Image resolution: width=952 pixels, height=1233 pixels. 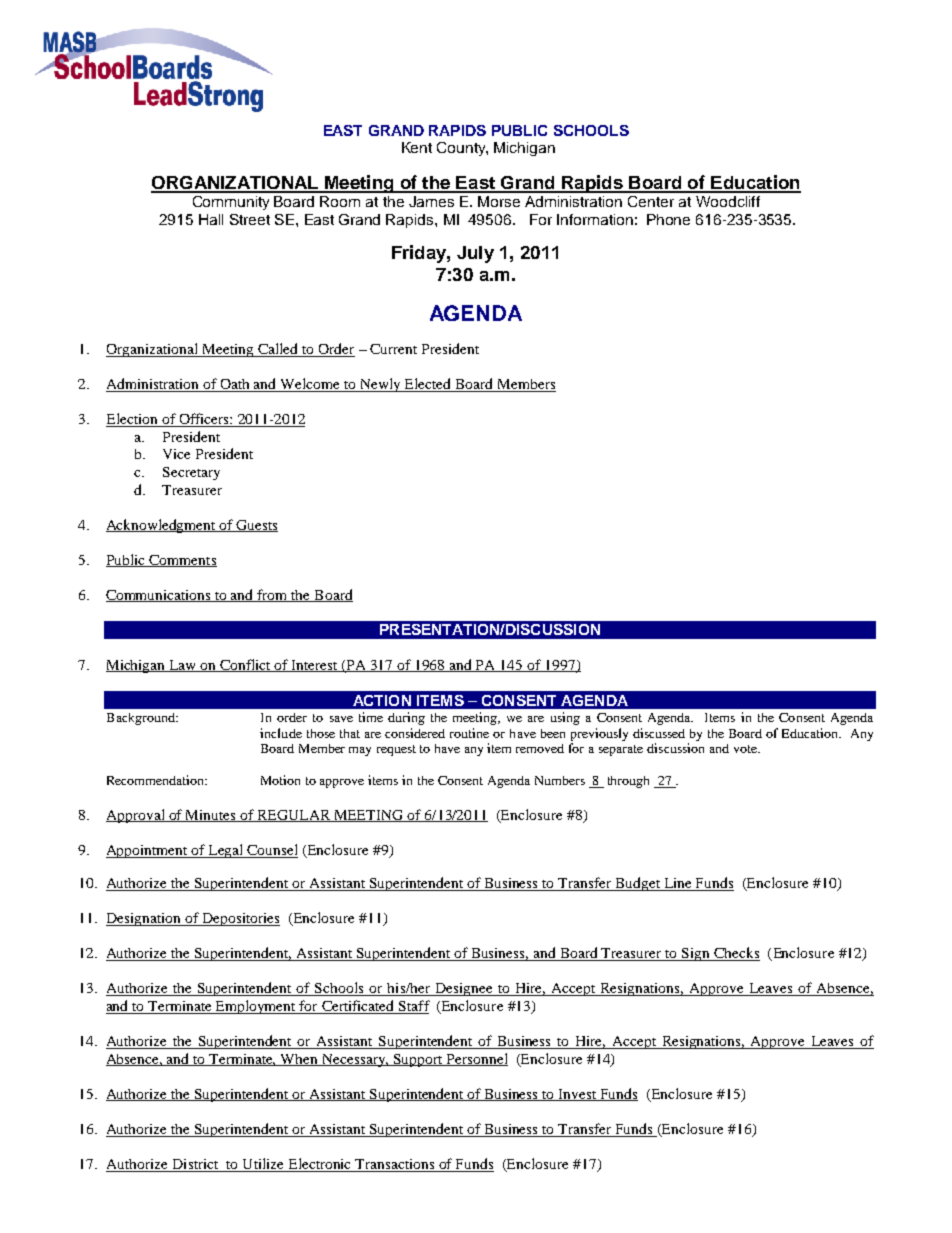 I want to click on Secretary, so click(x=191, y=473).
